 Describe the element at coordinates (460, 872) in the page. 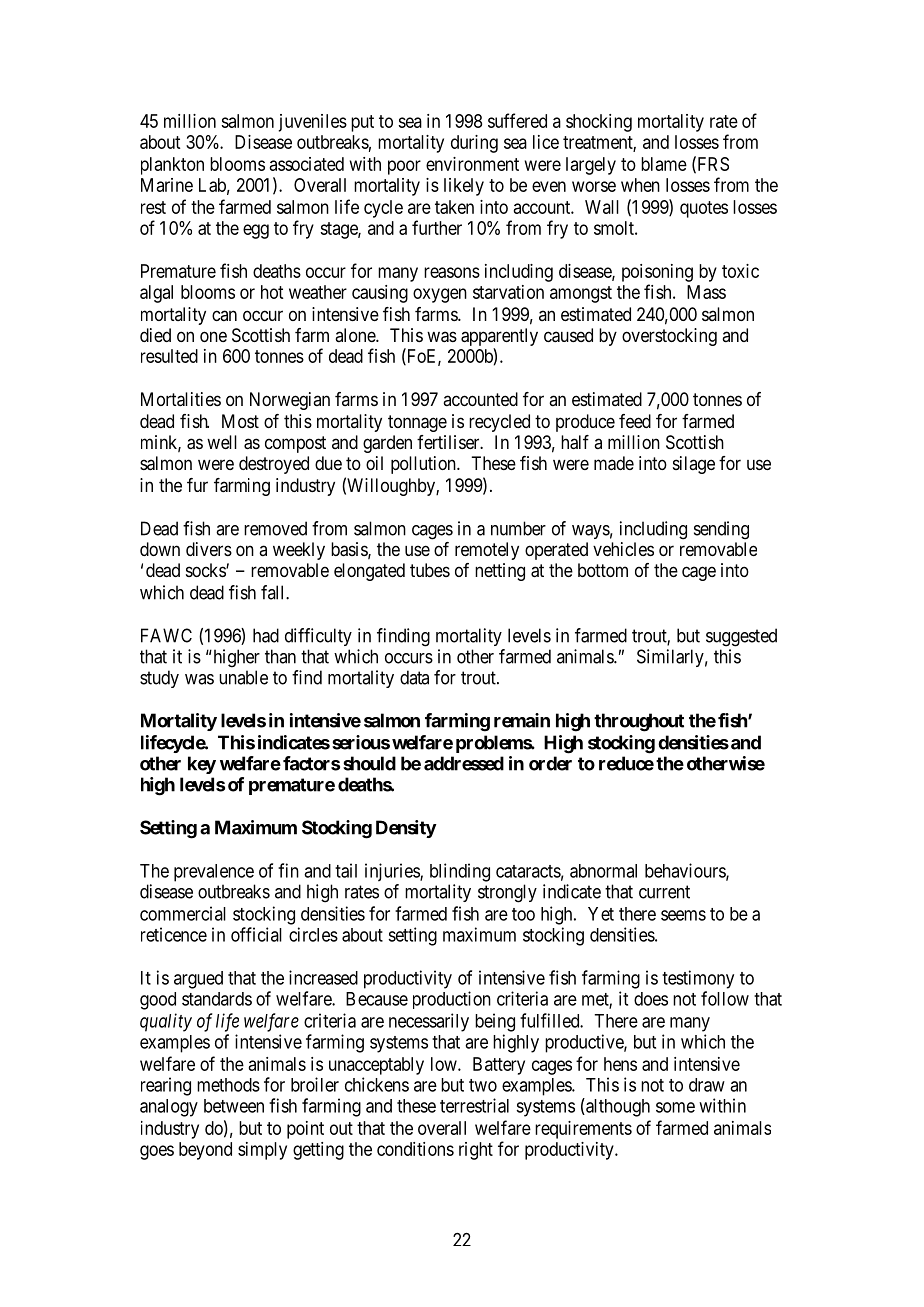

I see `blinding` at that location.
